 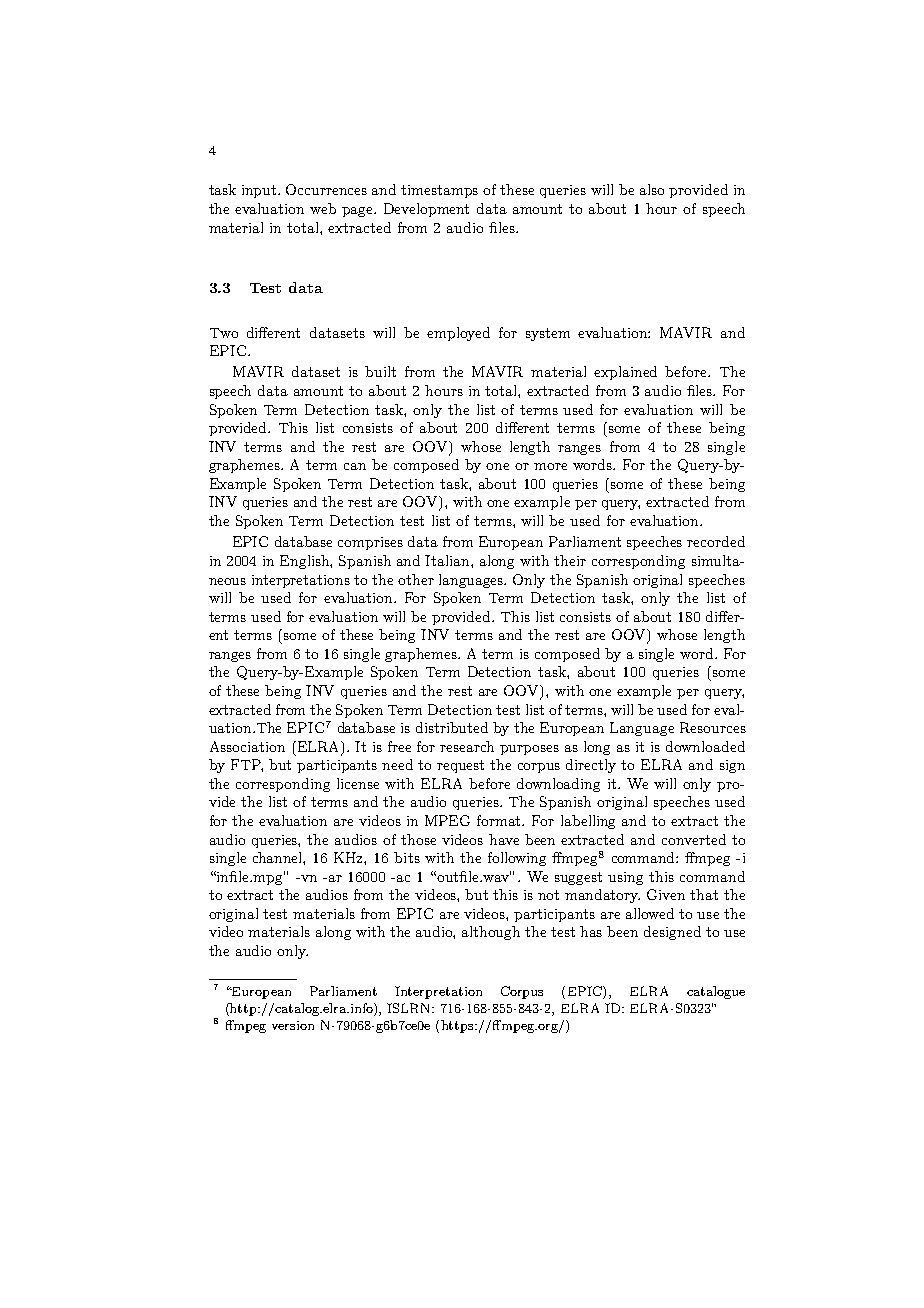 I want to click on can, so click(x=355, y=466).
